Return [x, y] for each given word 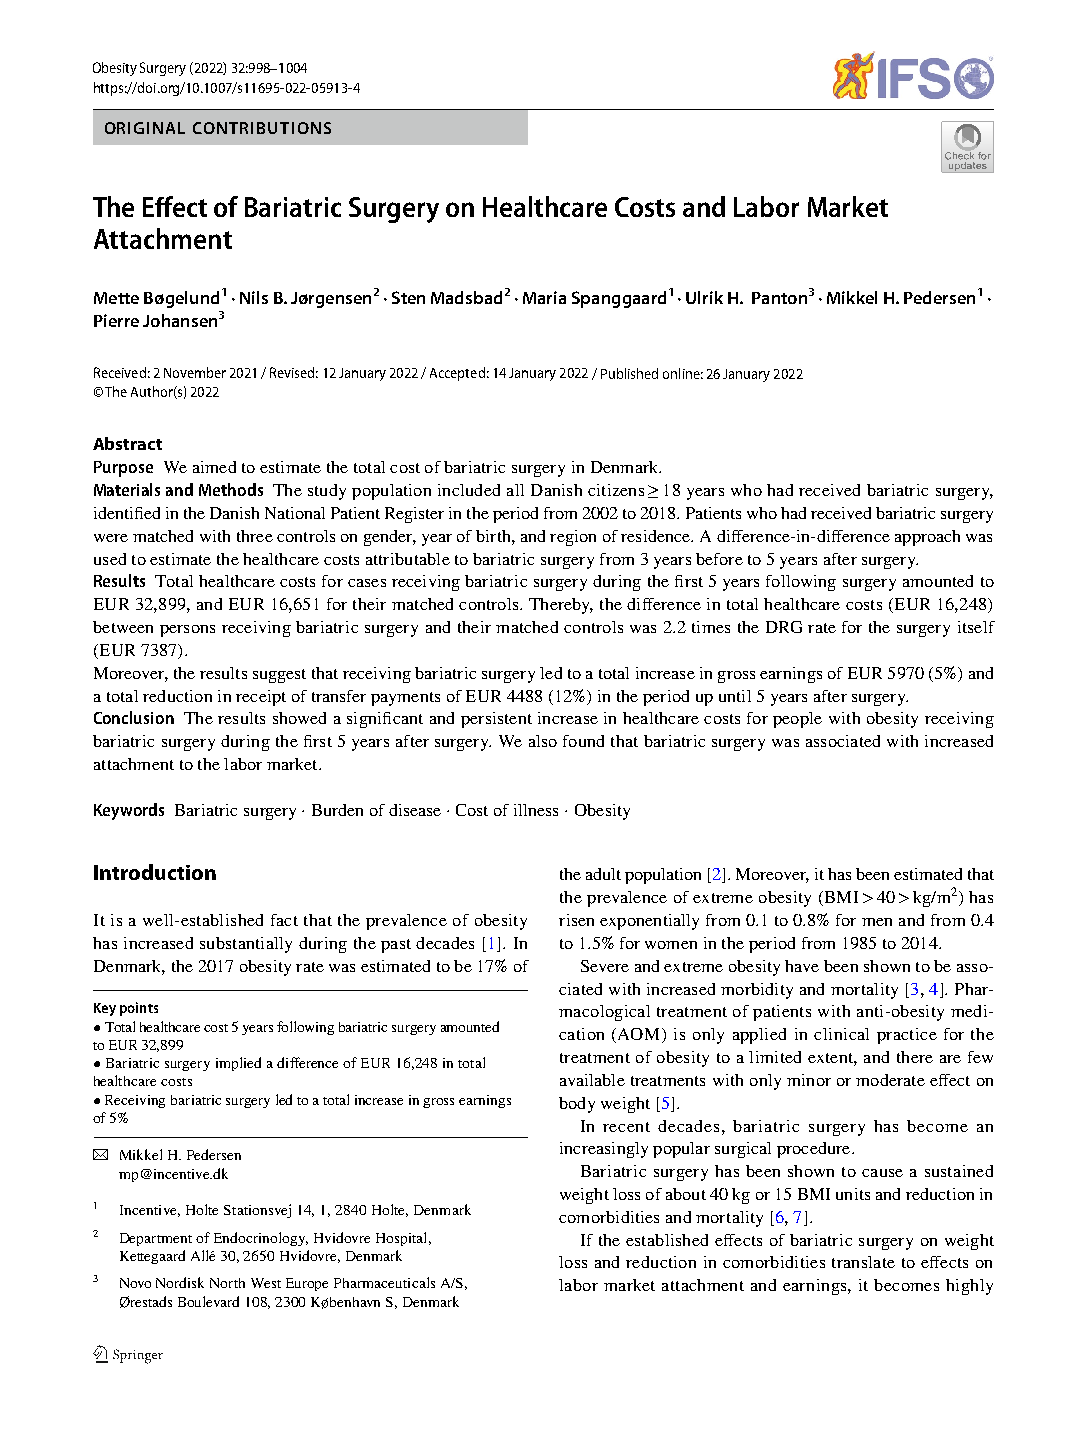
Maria [544, 297]
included [469, 490]
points [139, 1009]
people [797, 720]
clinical [841, 1034]
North [227, 1283]
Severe [605, 966]
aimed [214, 467]
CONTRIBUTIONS [262, 128]
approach [927, 538]
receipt [261, 698]
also [543, 741]
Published [629, 373]
